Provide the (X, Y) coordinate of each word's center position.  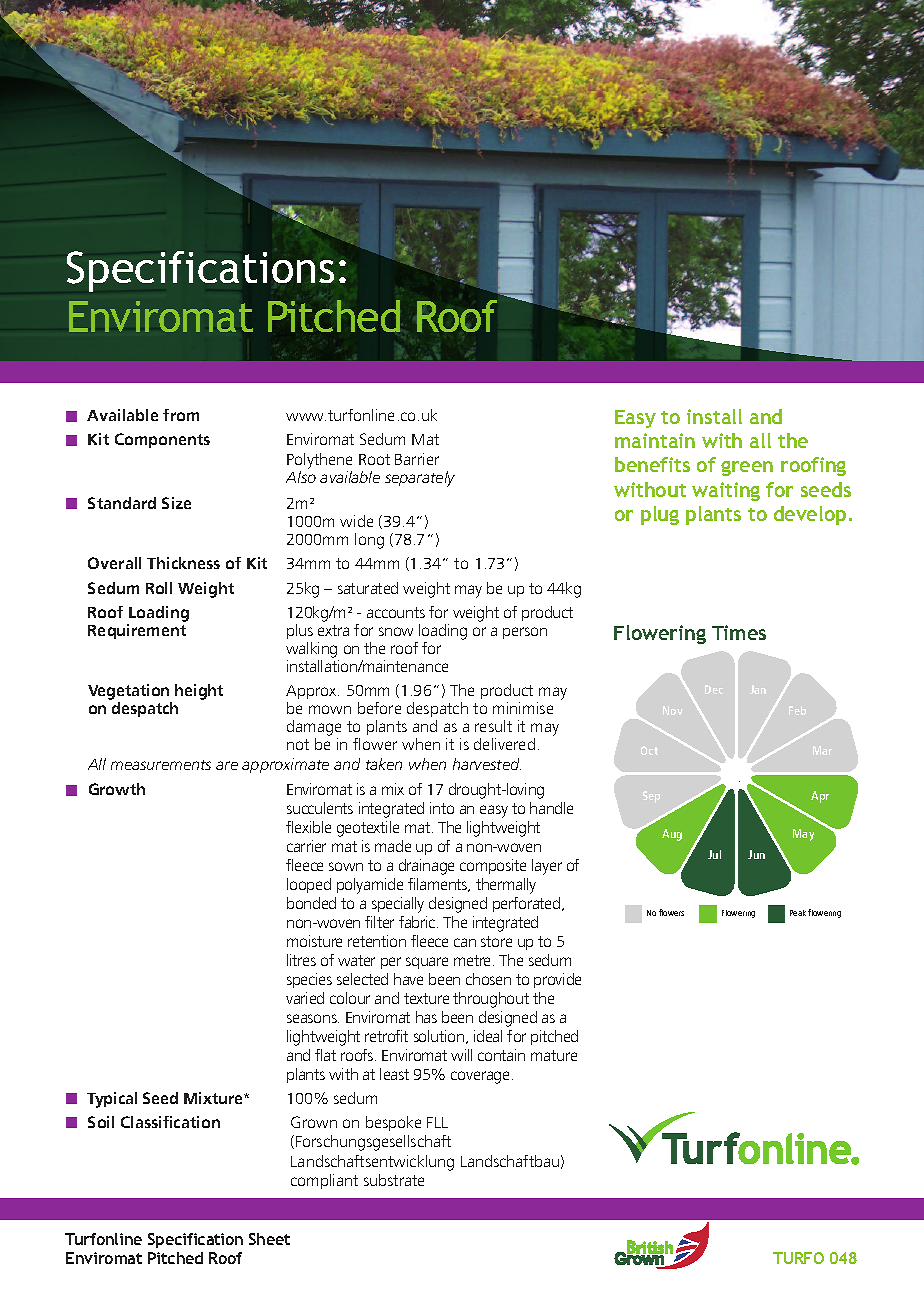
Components (162, 440)
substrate (394, 1180)
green (747, 468)
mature (554, 1055)
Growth (117, 789)
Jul (714, 854)
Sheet (269, 1239)
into (442, 808)
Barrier (417, 459)
